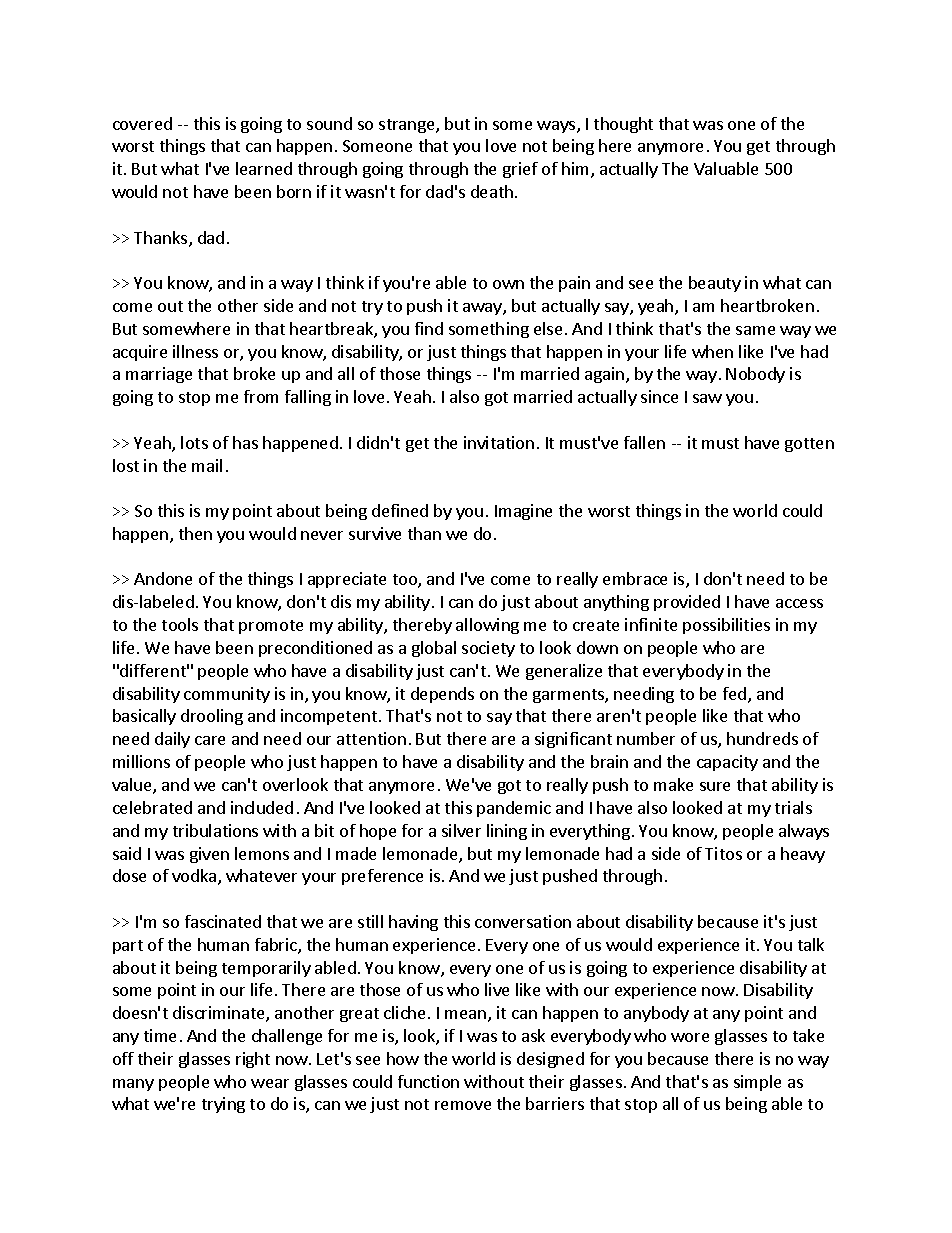 This document has height=1233, width=952. Describe the element at coordinates (180, 624) in the document. I see `tools` at that location.
